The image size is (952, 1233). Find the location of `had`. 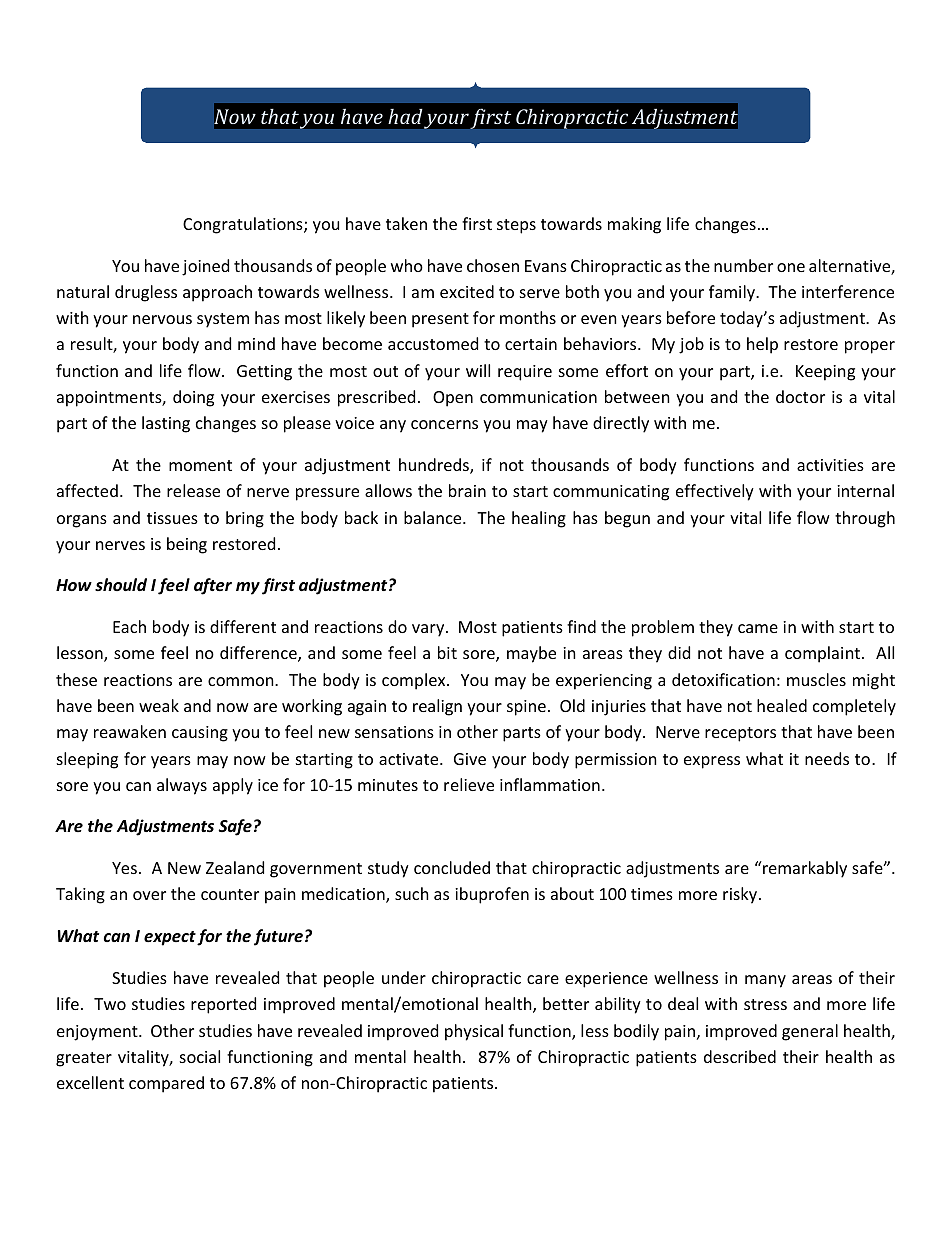

had is located at coordinates (405, 116).
